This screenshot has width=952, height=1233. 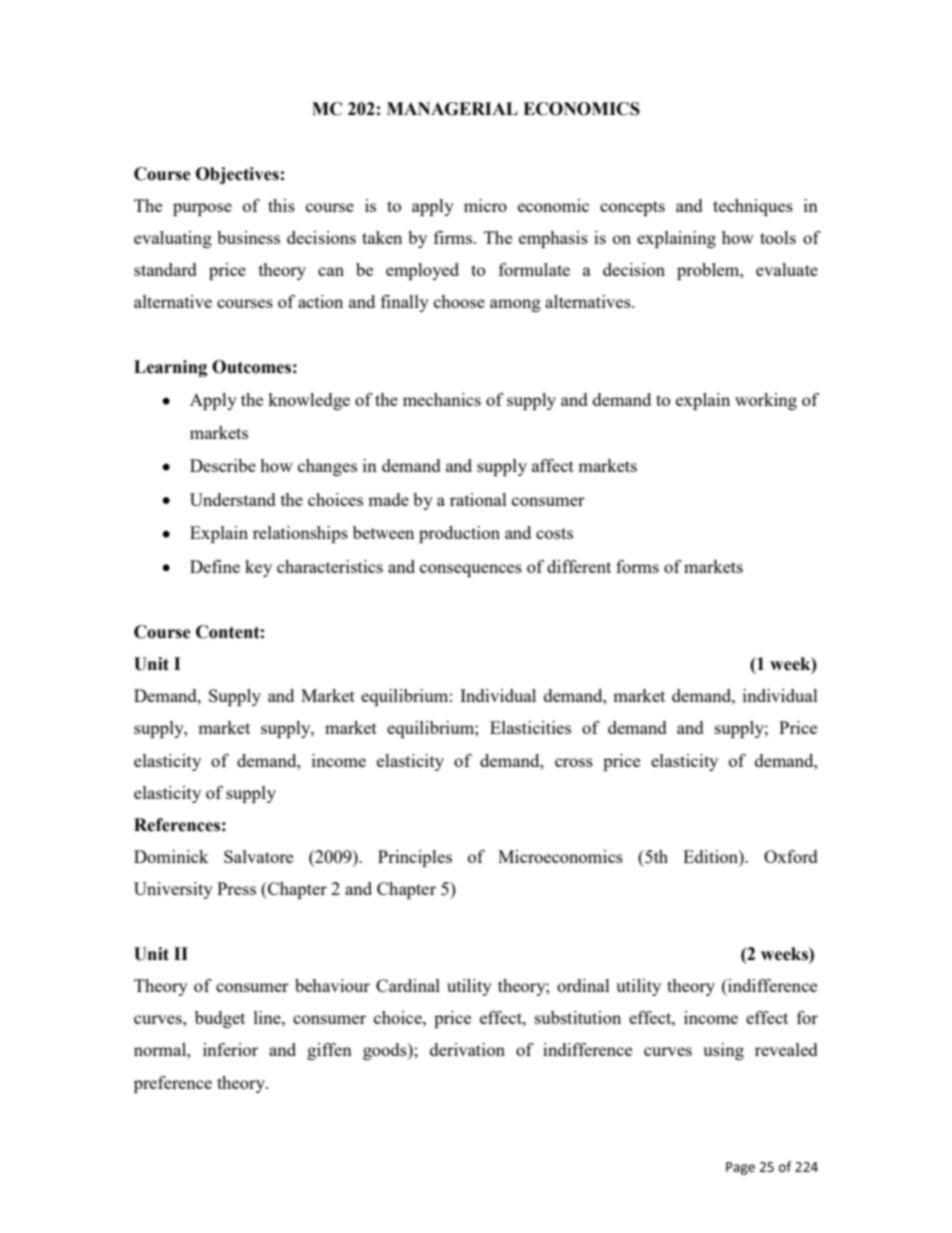 I want to click on mechanics, so click(x=442, y=399).
